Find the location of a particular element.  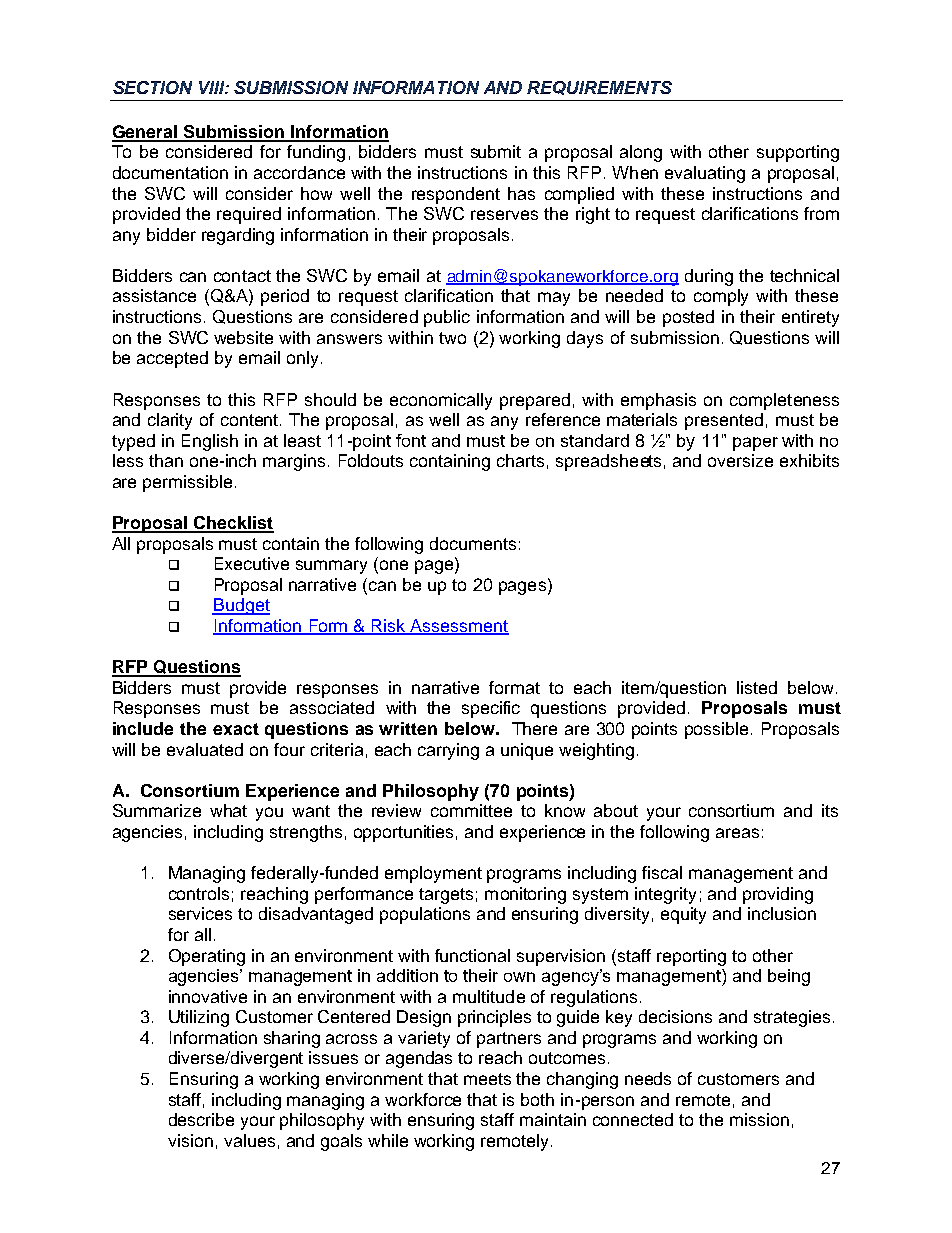

describe is located at coordinates (201, 1119).
